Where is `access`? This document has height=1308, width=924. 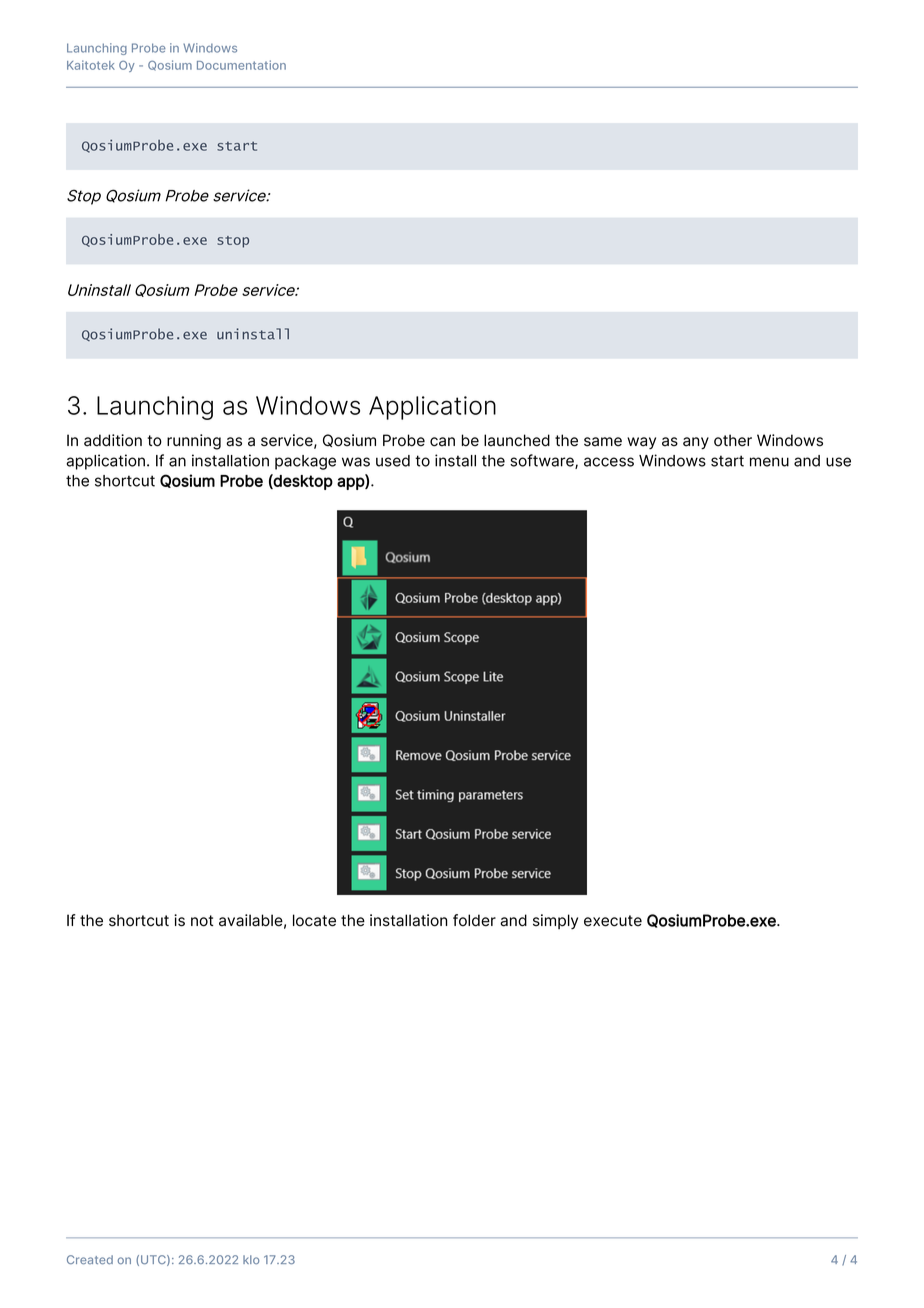
access is located at coordinates (609, 462).
